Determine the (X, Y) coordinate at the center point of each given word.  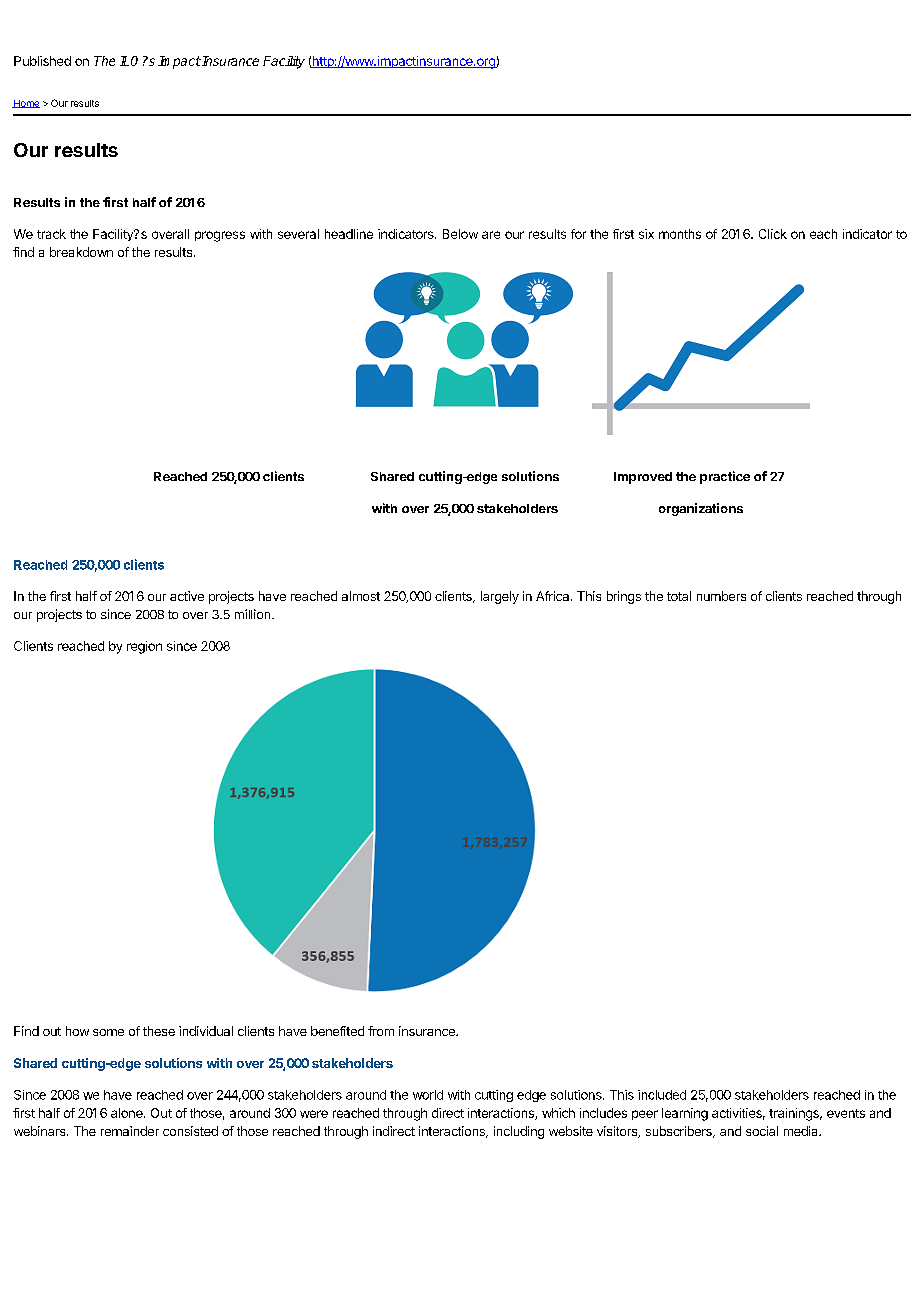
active (187, 596)
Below (460, 234)
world (428, 1095)
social (762, 1131)
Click (773, 234)
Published (42, 61)
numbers (721, 596)
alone (128, 1113)
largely (500, 597)
